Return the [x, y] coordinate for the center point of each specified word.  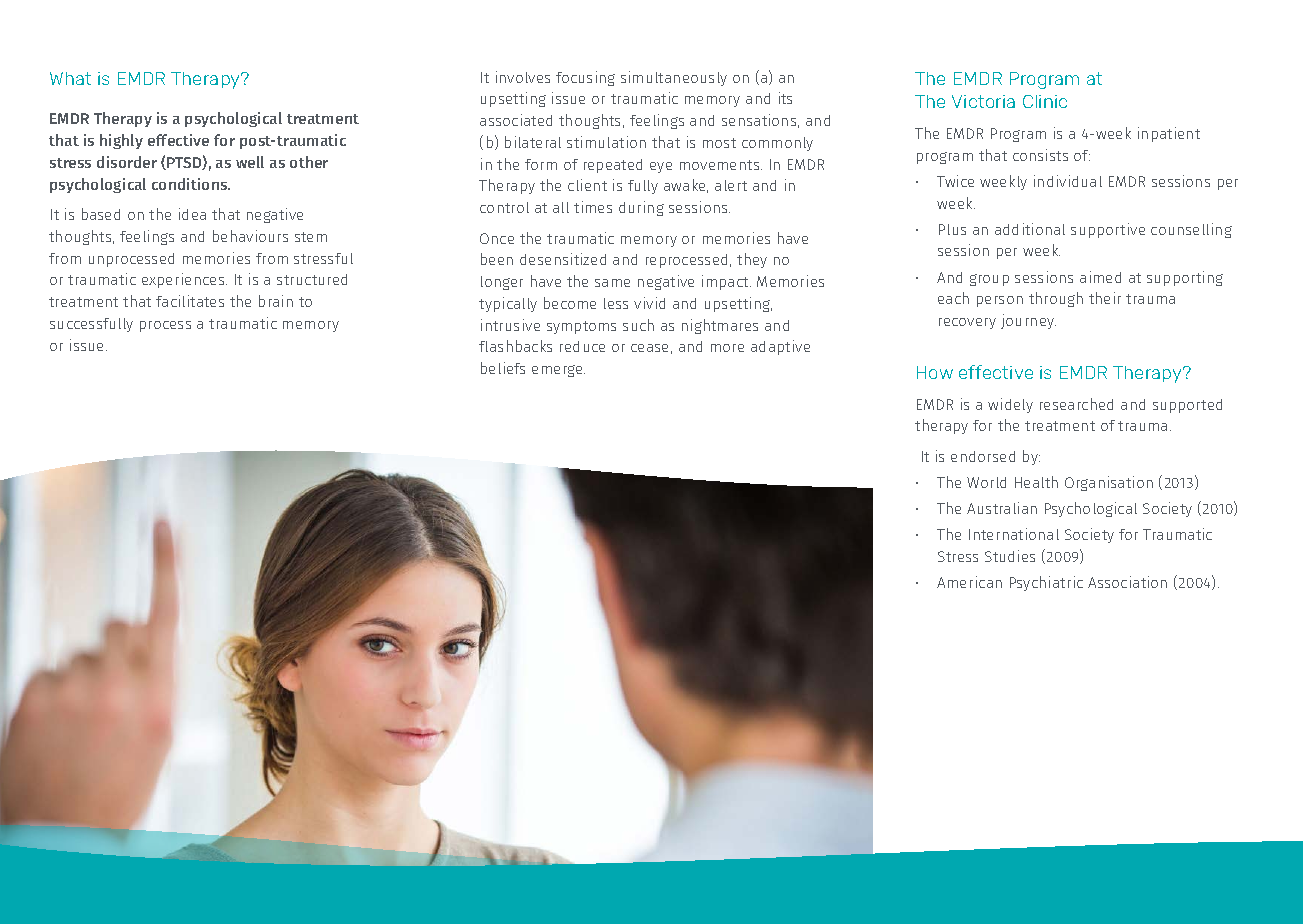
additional [1030, 229]
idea [192, 214]
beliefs [503, 368]
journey [1028, 321]
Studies [1010, 556]
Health [1036, 482]
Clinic [1045, 101]
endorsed [983, 456]
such [638, 325]
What [70, 78]
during [641, 208]
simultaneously [674, 78]
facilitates [190, 301]
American [969, 582]
